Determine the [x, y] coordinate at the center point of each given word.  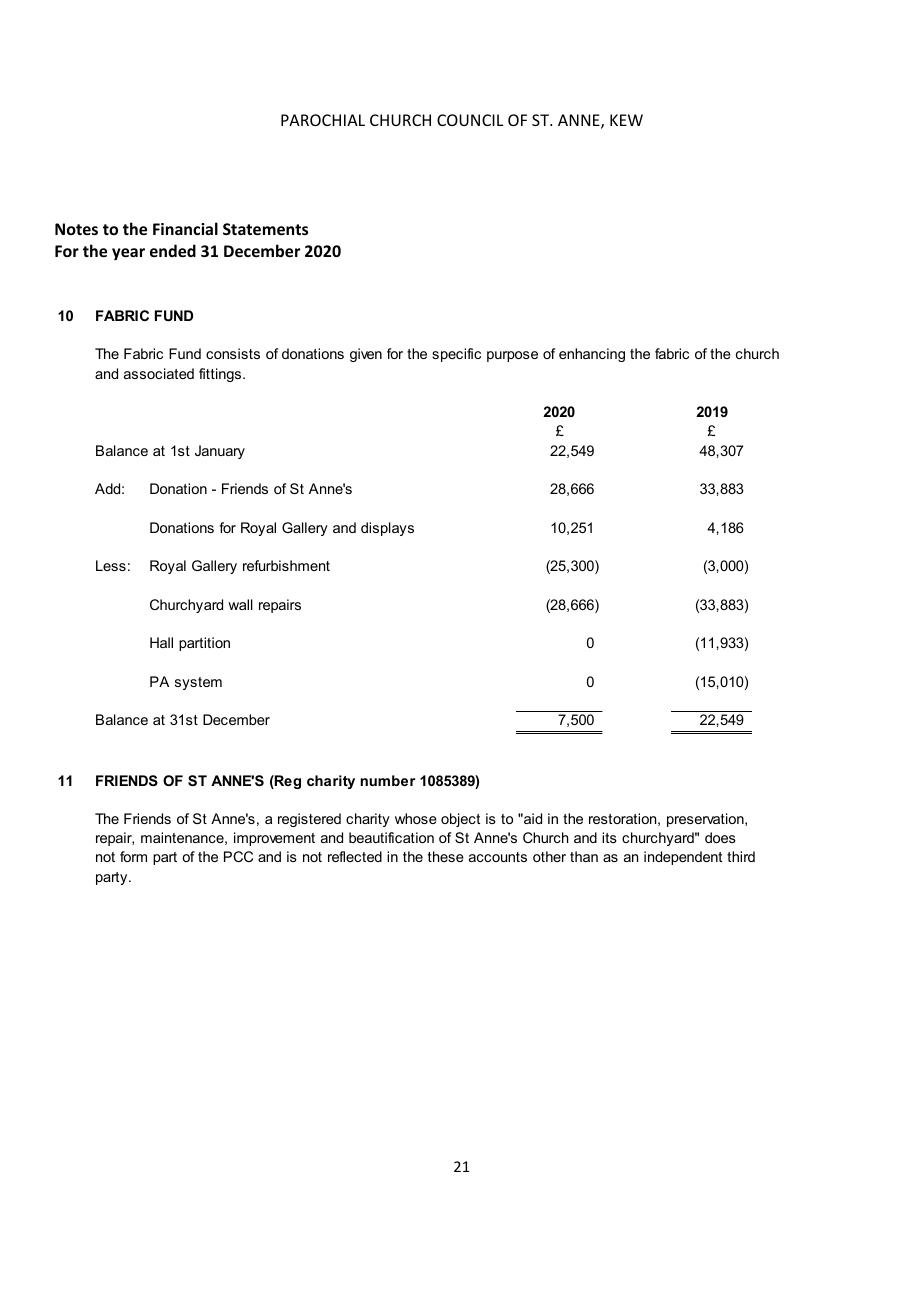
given [366, 355]
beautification [391, 837]
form [133, 856]
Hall [161, 642]
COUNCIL [470, 120]
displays [387, 529]
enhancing [592, 355]
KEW [626, 120]
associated [159, 373]
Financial [185, 228]
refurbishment [286, 565]
